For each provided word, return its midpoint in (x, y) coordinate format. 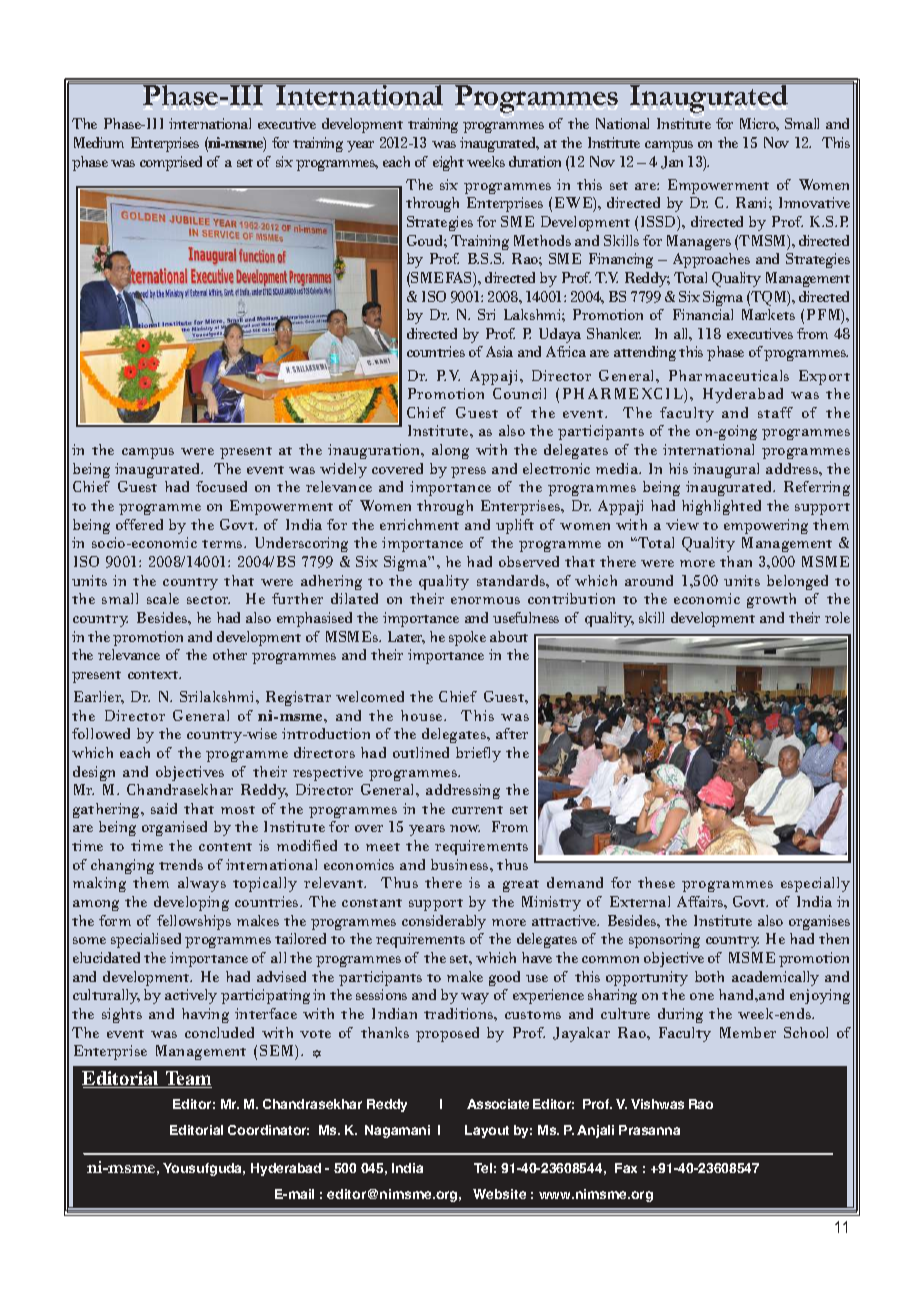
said (164, 808)
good (504, 978)
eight (448, 163)
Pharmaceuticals (729, 375)
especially (815, 884)
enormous (485, 600)
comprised (171, 163)
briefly (478, 754)
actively (191, 996)
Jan (672, 162)
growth (771, 600)
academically (775, 978)
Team (187, 1079)
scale (163, 598)
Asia (499, 351)
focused (221, 486)
